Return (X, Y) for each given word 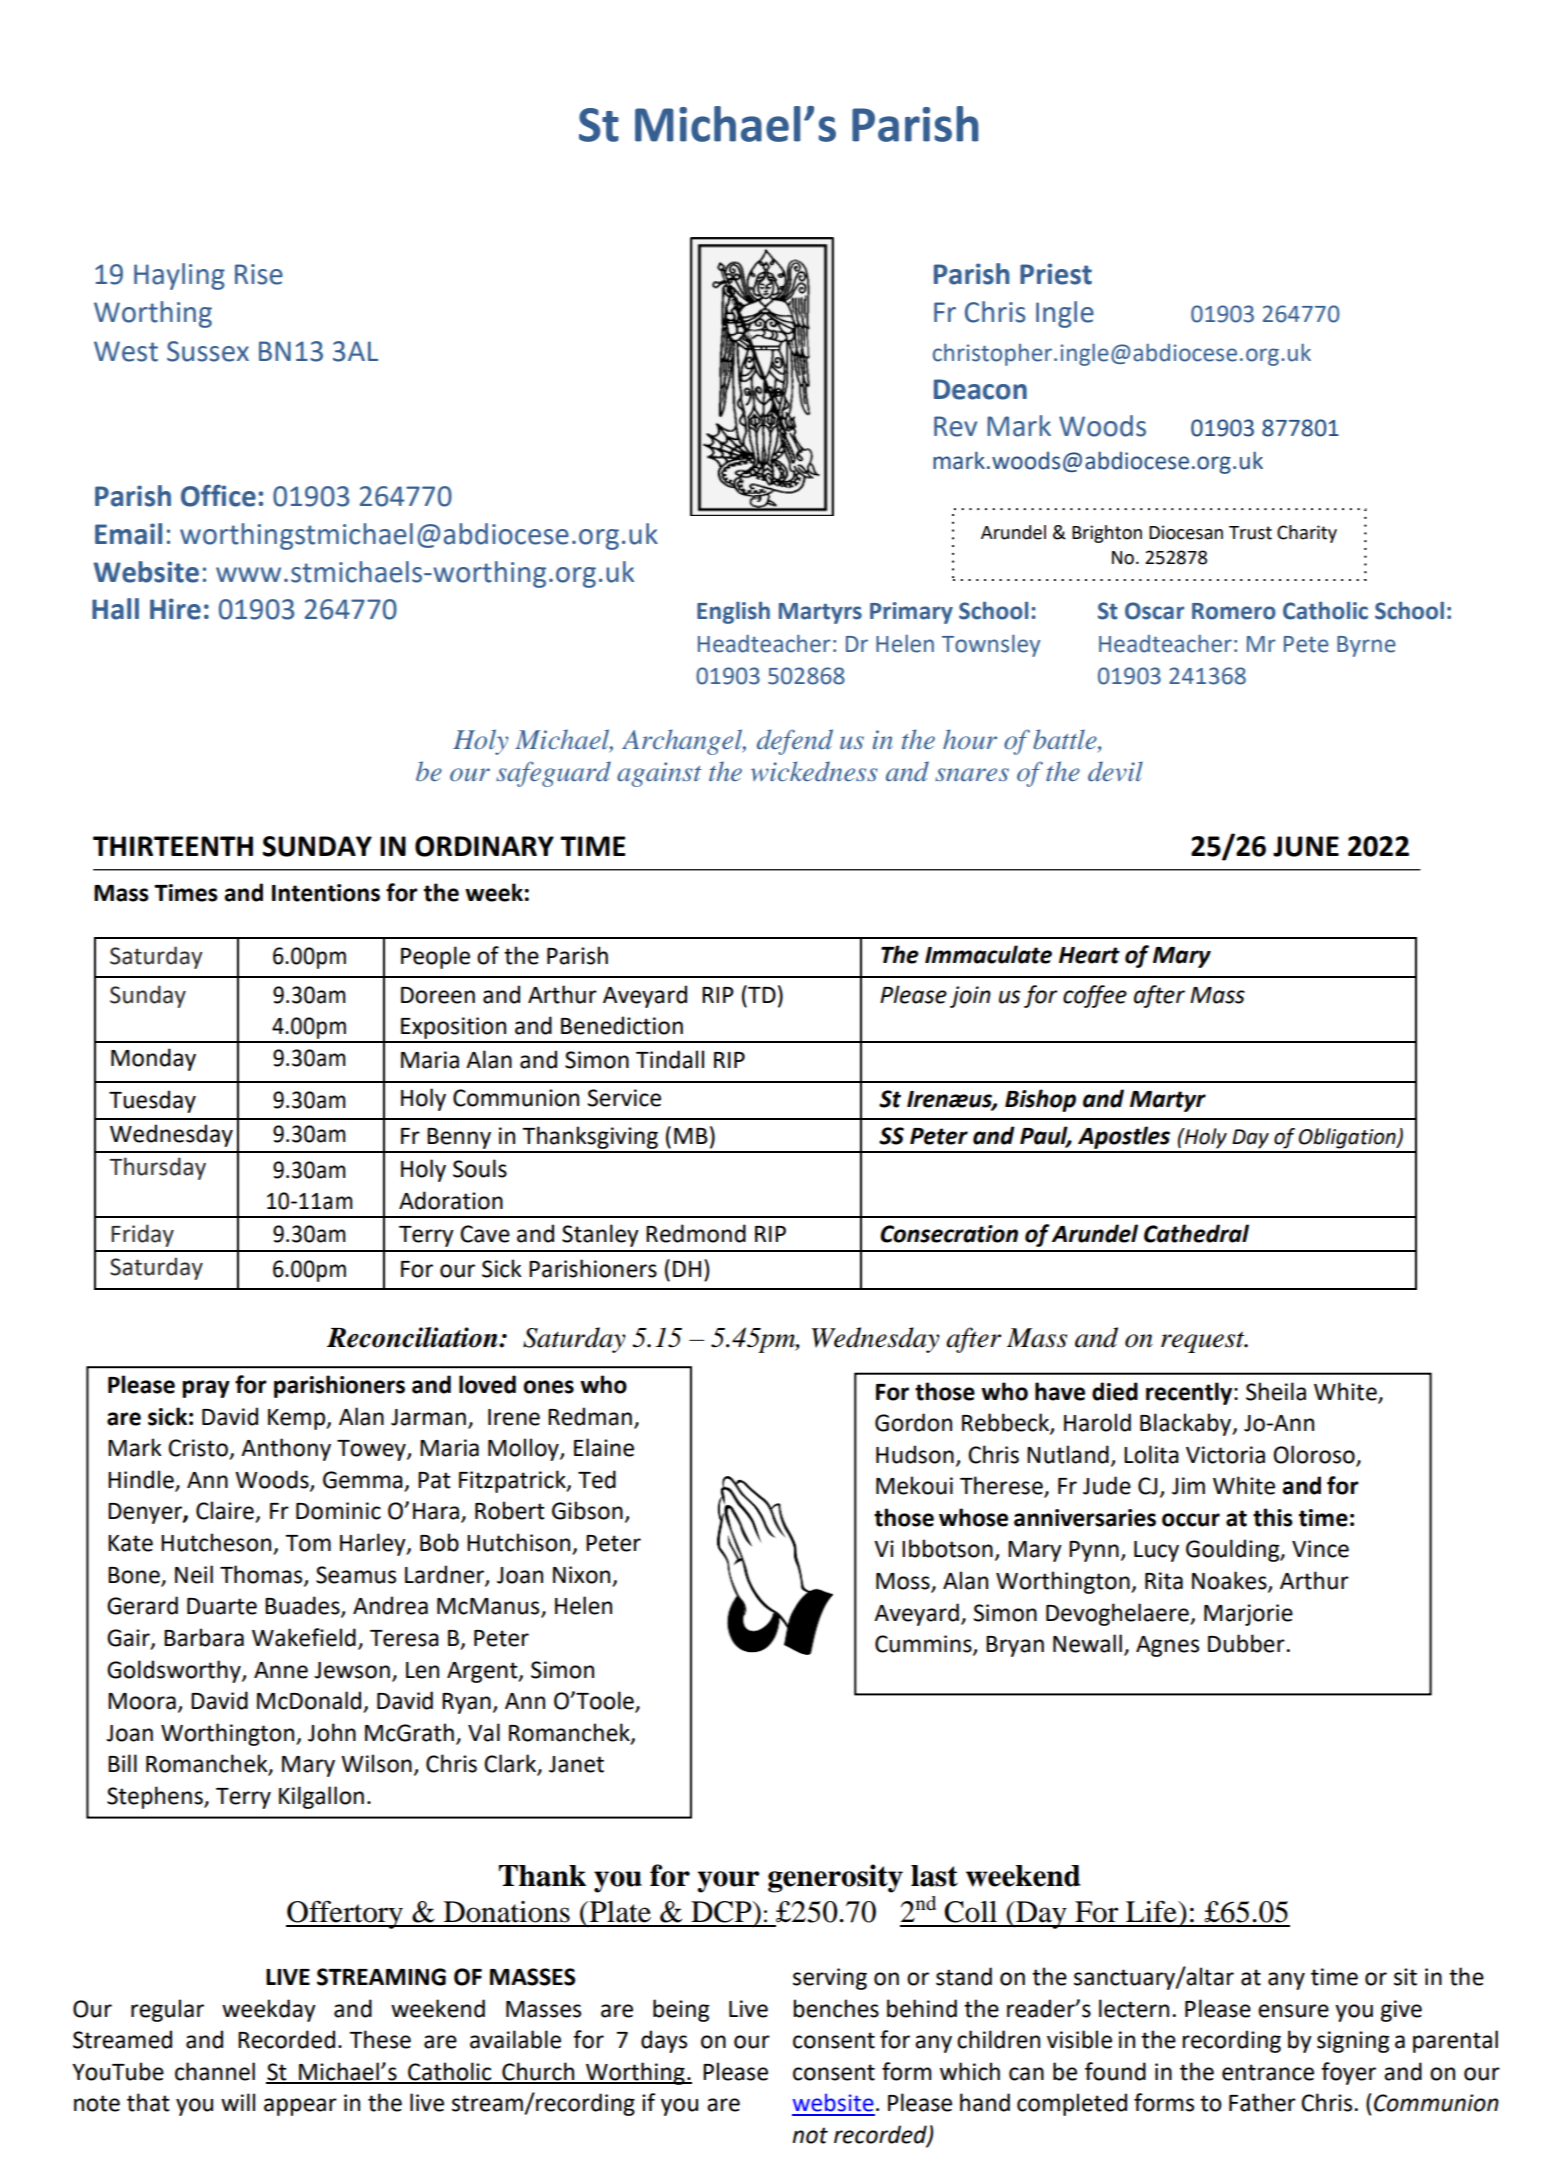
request (1204, 1342)
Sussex (208, 351)
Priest (1056, 274)
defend (795, 742)
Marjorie (1248, 1615)
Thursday (158, 1168)
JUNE (1306, 846)
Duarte (222, 1606)
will (238, 2102)
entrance (1268, 2072)
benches (836, 2008)
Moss (904, 1582)
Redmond (696, 1233)
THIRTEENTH (173, 846)
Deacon (980, 389)
